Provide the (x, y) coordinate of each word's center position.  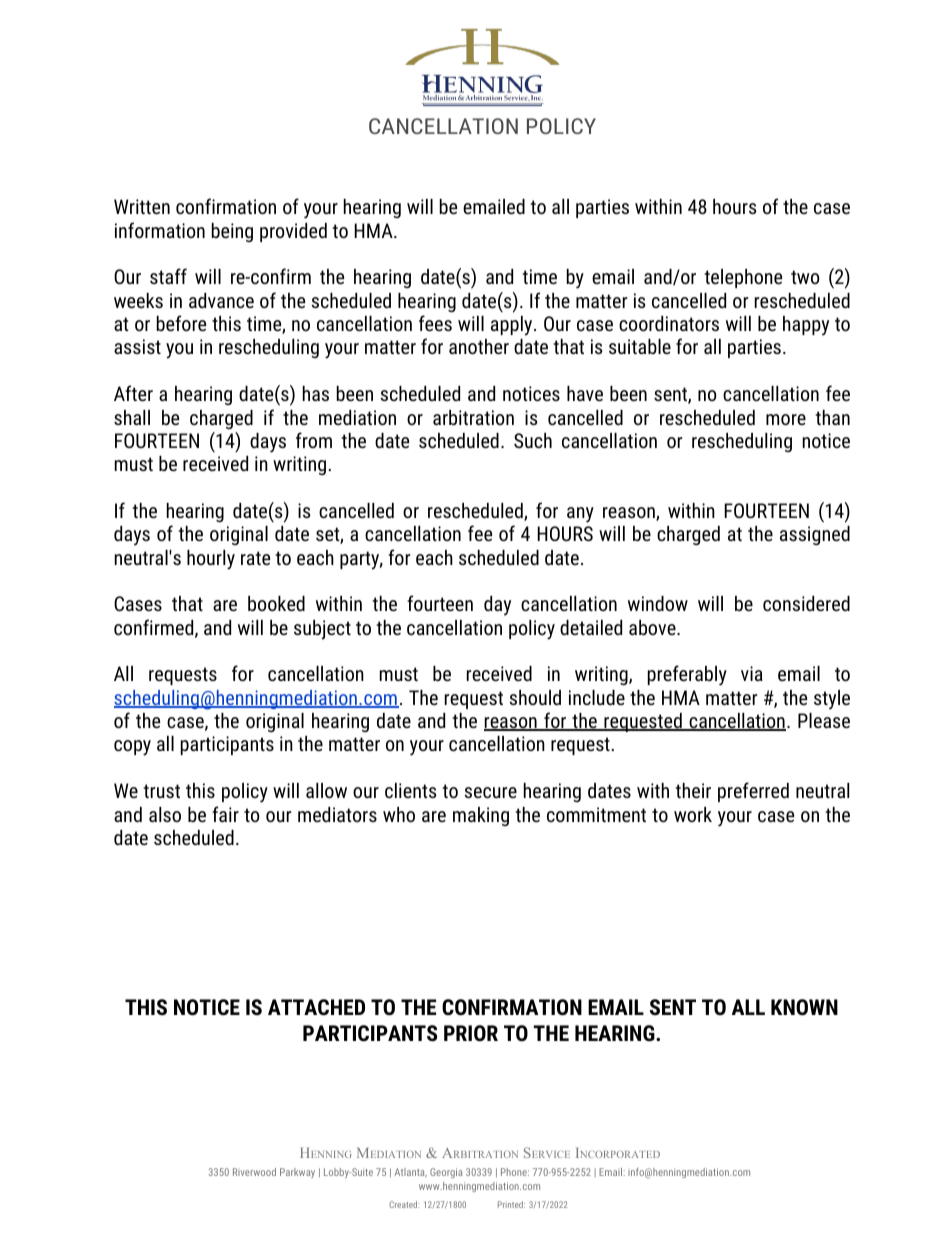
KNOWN (804, 1007)
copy (132, 748)
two (805, 277)
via (752, 673)
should (535, 697)
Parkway (297, 1173)
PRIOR (471, 1033)
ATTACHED (316, 1007)
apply (513, 326)
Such (533, 440)
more (786, 419)
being (232, 232)
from (314, 440)
